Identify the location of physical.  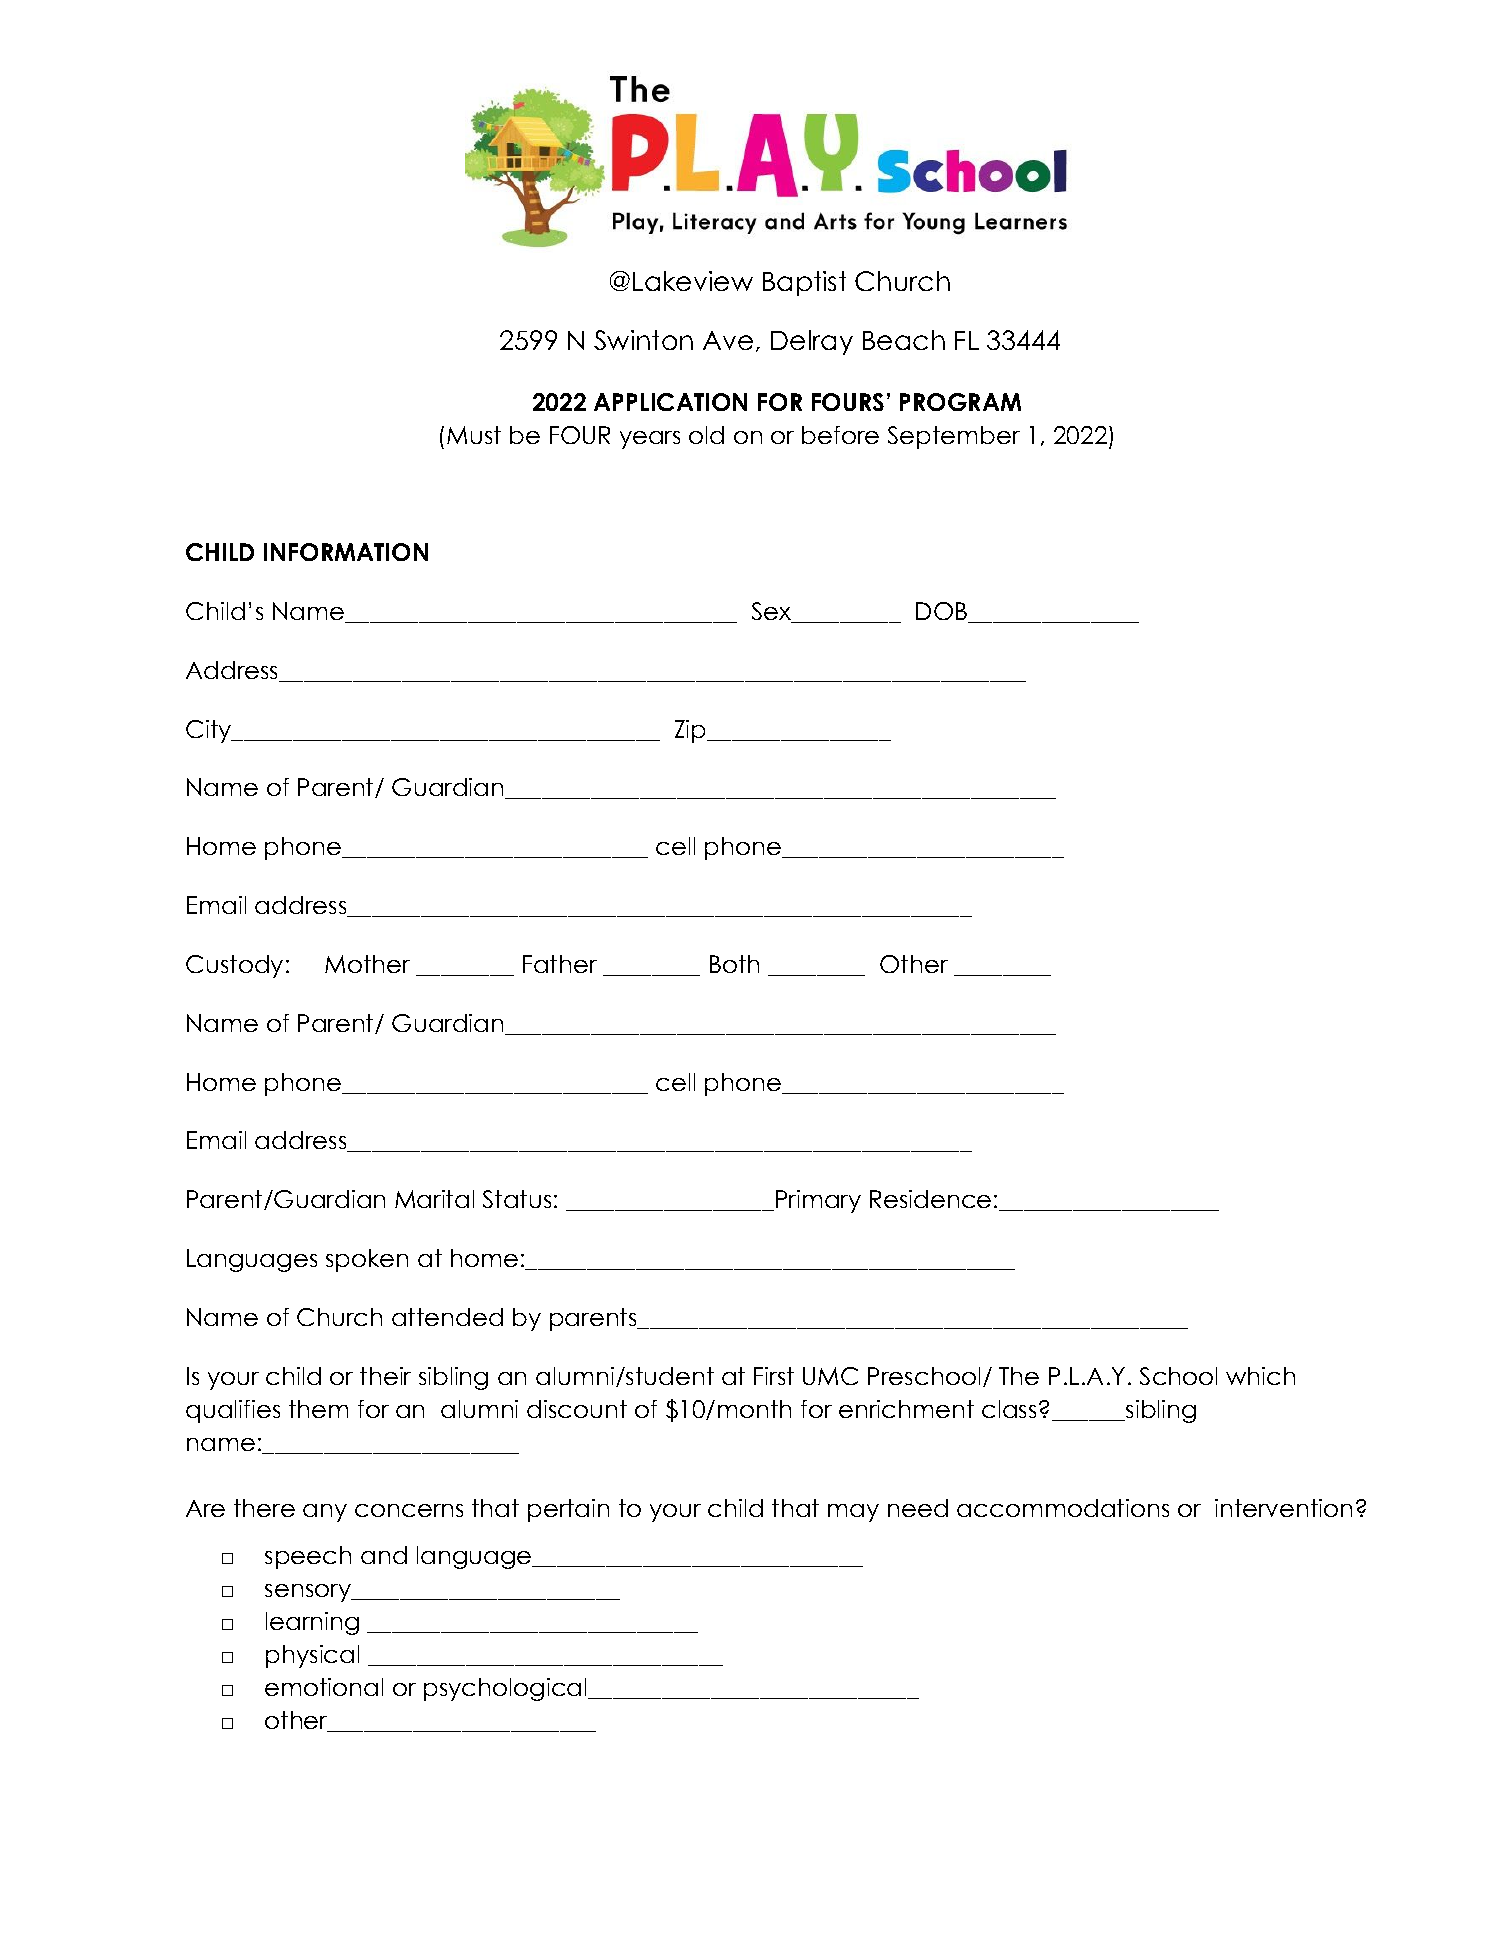
(312, 1656).
